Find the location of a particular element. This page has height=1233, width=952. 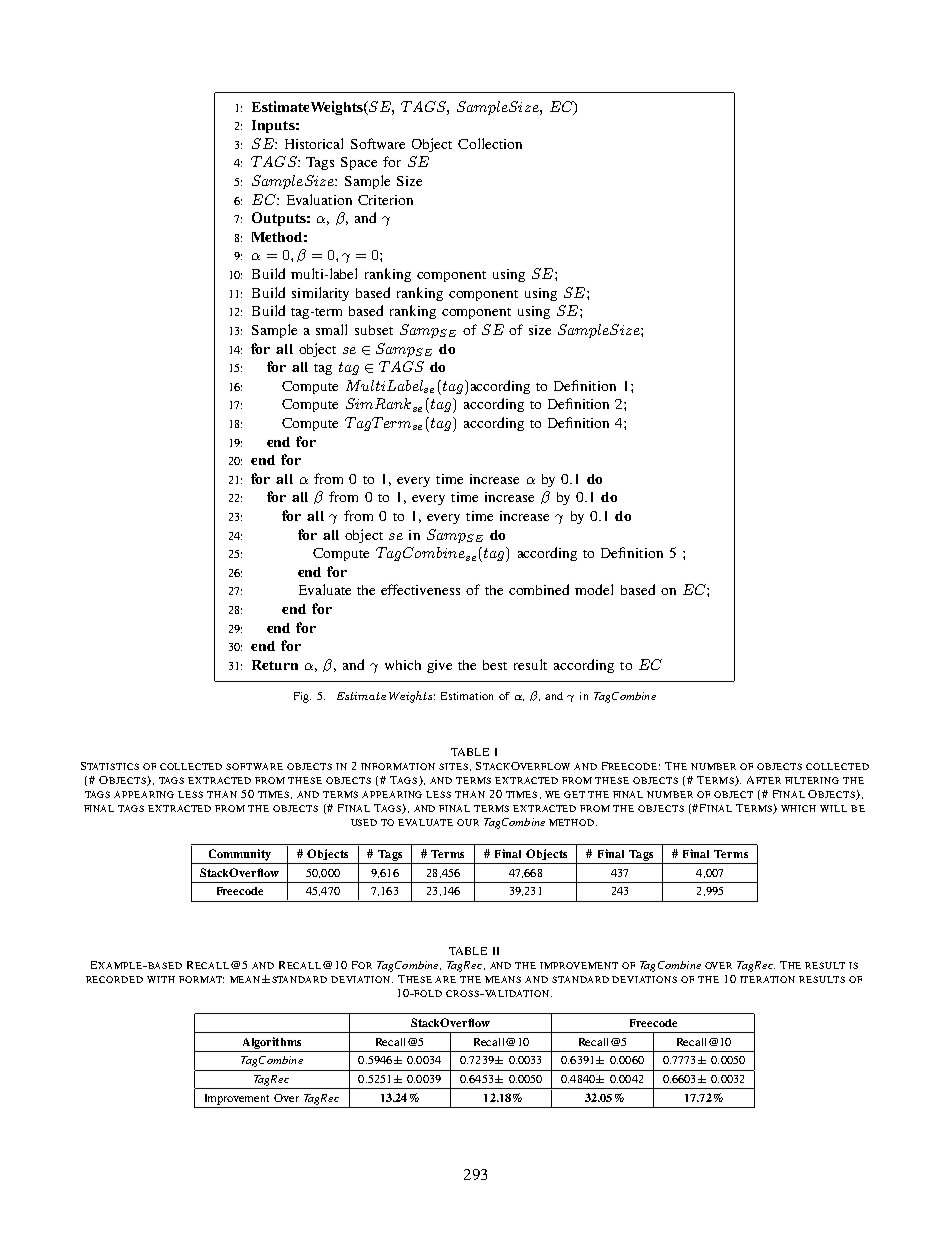

ITERATION is located at coordinates (767, 979).
